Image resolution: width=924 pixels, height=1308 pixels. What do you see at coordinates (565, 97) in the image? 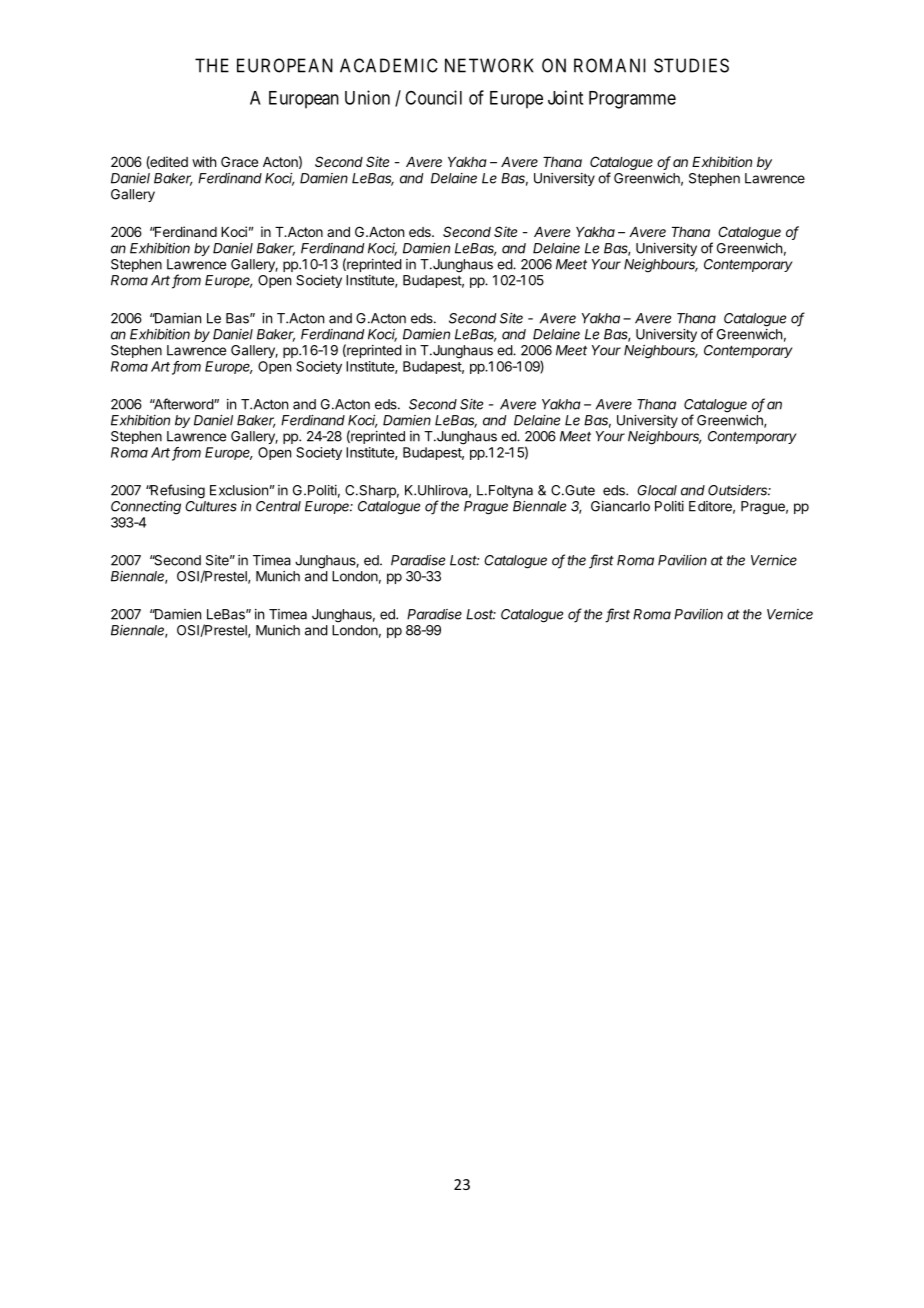
I see `Joint` at bounding box center [565, 97].
